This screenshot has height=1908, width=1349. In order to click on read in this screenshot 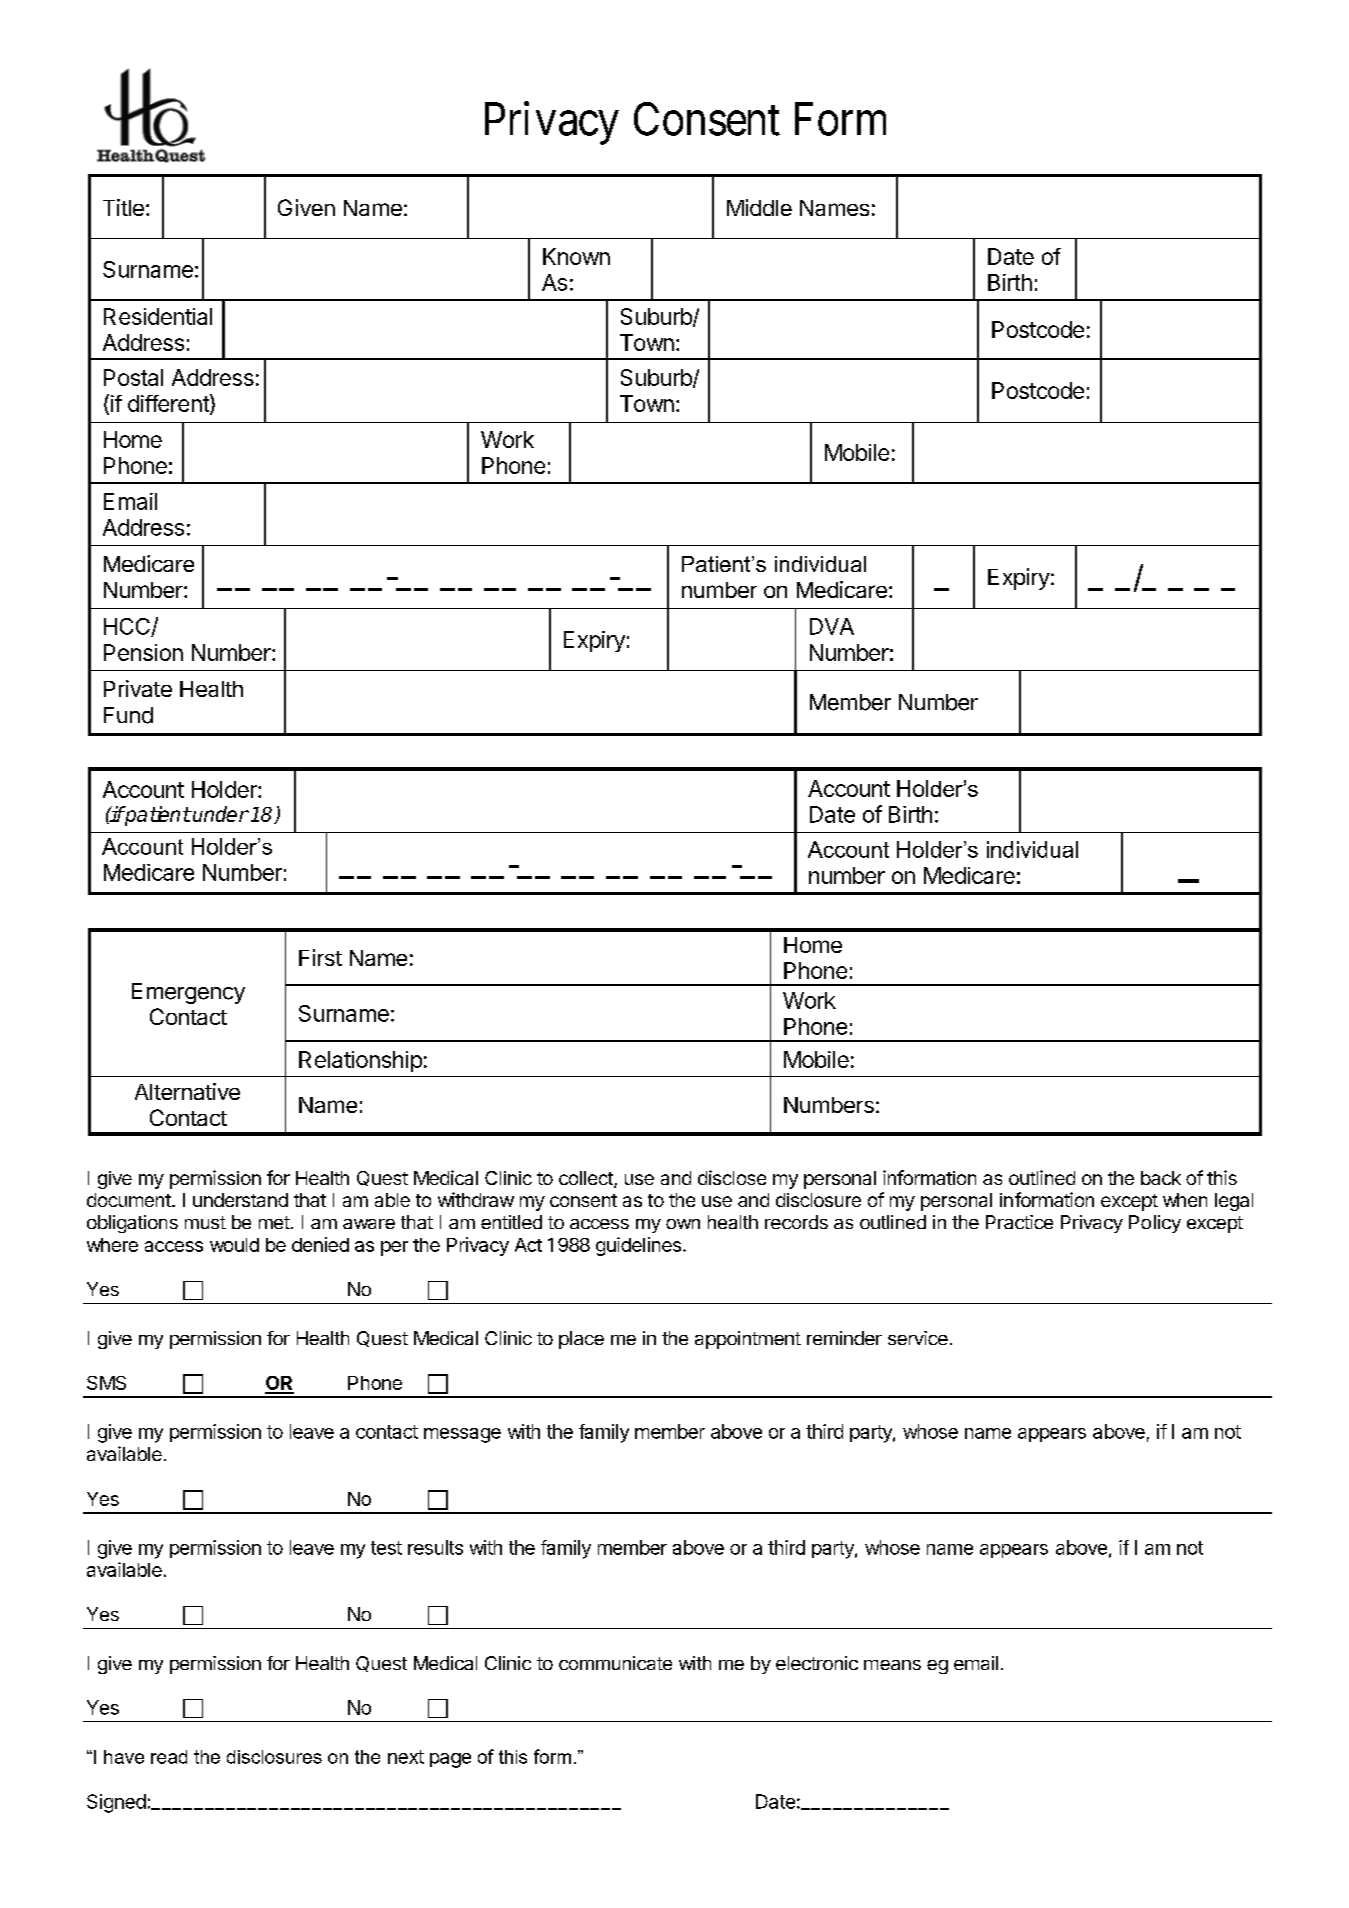, I will do `click(169, 1757)`.
